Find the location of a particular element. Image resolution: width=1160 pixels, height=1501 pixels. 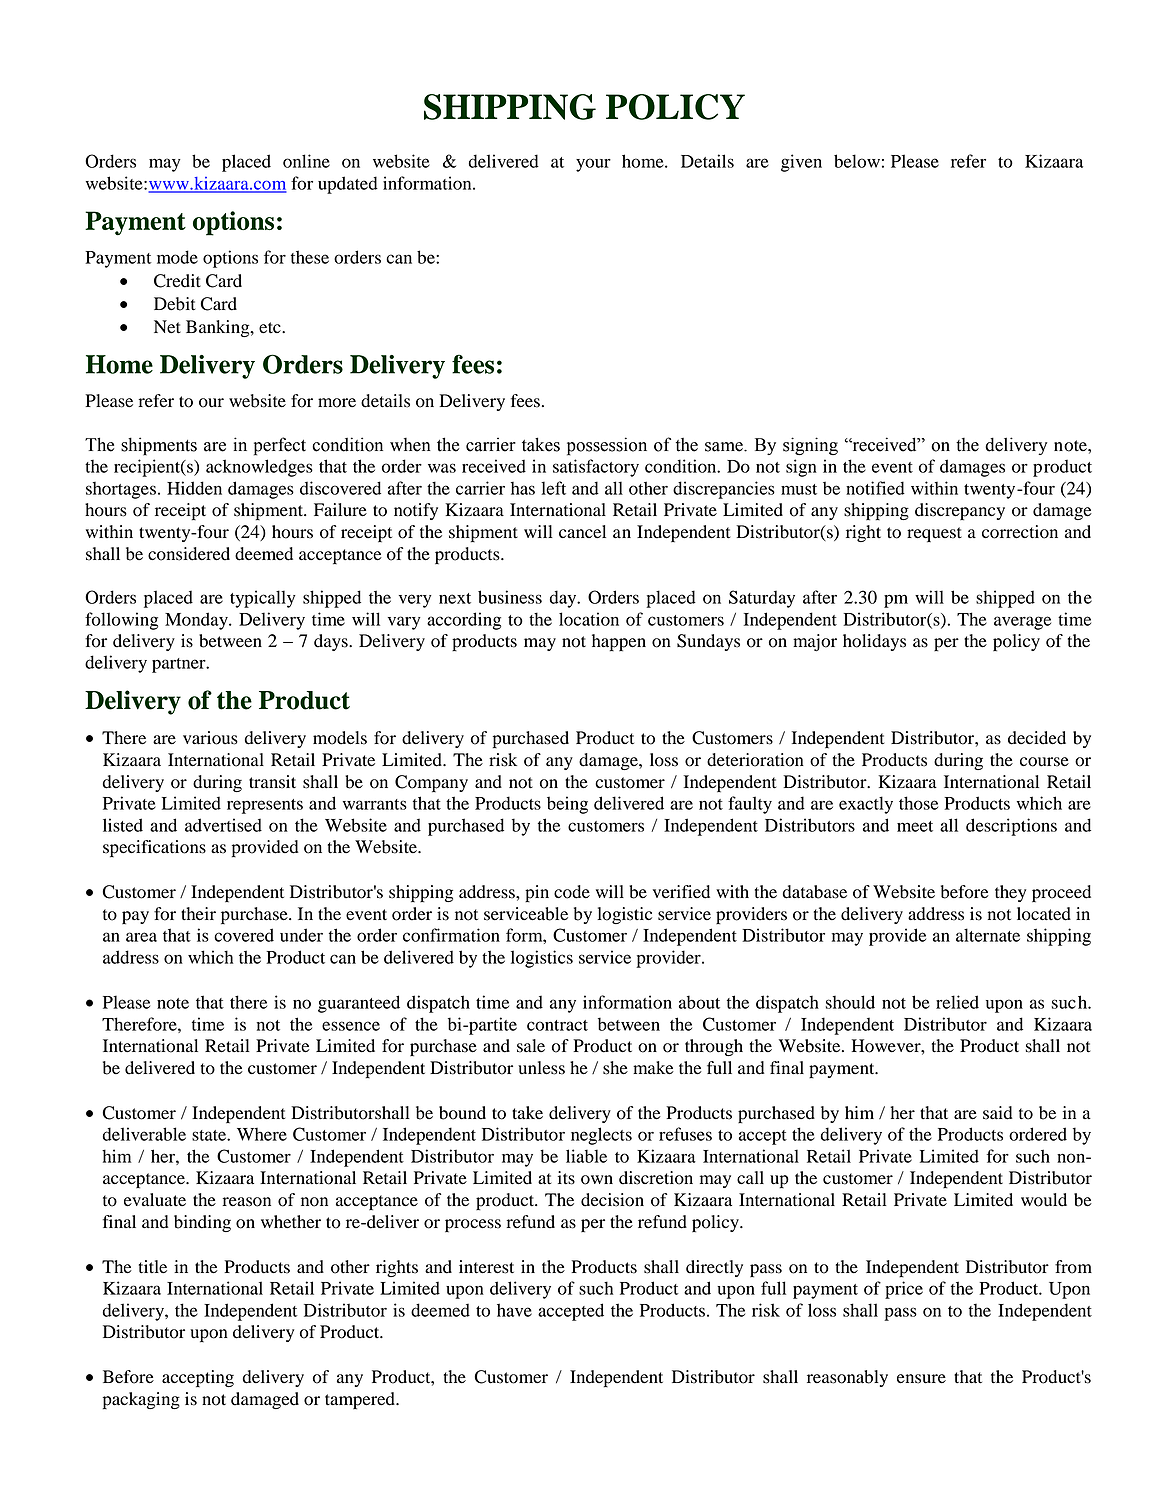

neglects is located at coordinates (601, 1136).
